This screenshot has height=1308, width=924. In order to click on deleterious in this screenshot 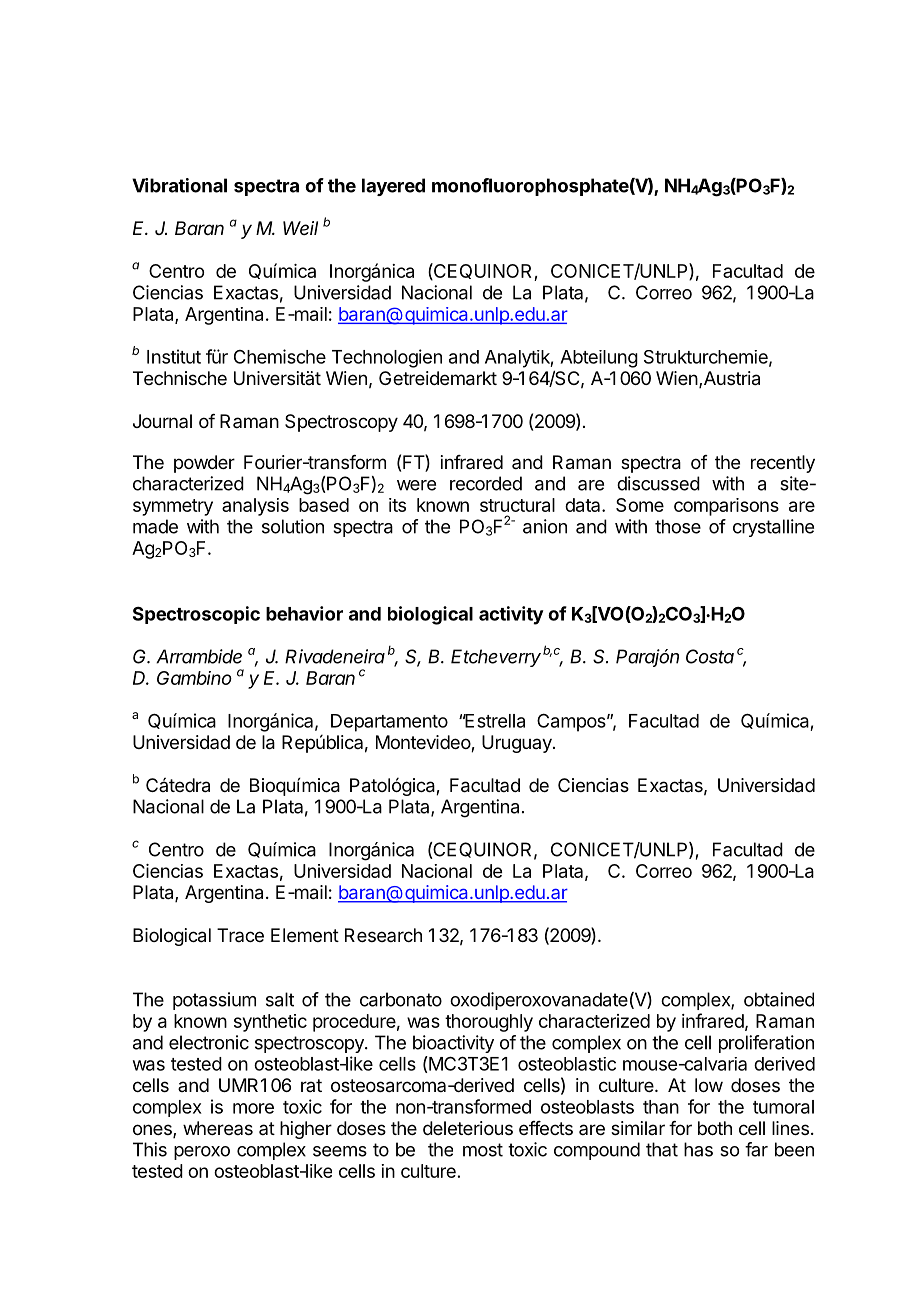, I will do `click(468, 1128)`.
